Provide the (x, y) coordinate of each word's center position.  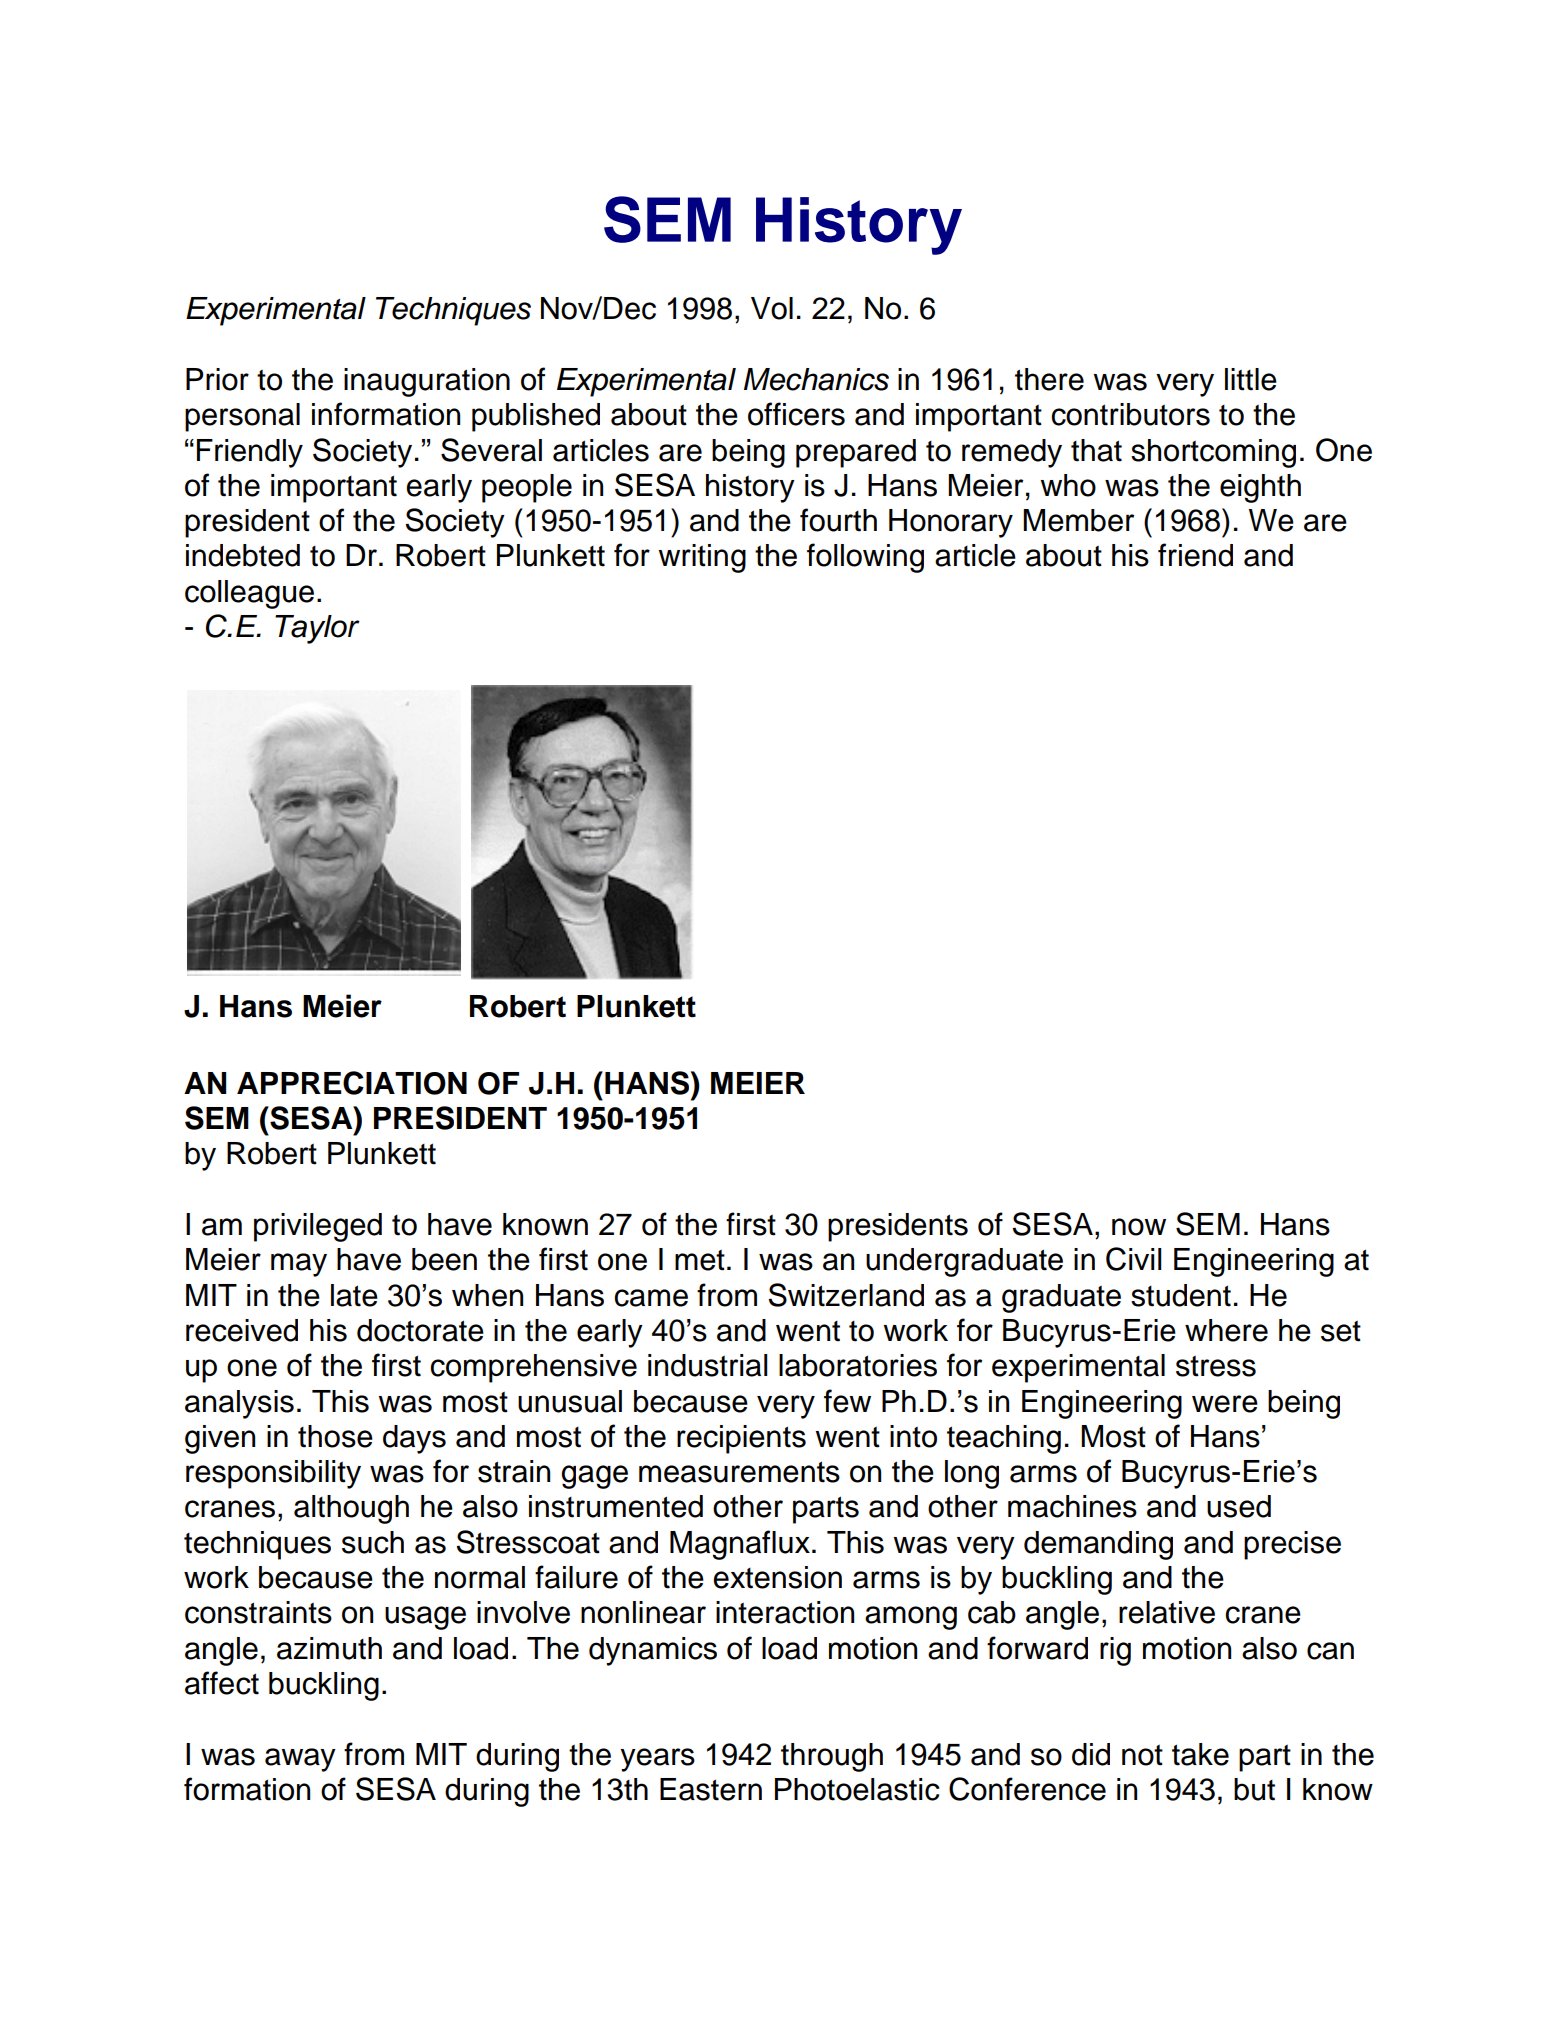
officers (796, 414)
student (1181, 1295)
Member (1078, 520)
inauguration (427, 382)
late (354, 1295)
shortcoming (1213, 453)
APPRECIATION (352, 1083)
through (832, 1757)
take (1200, 1754)
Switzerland (846, 1295)
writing (702, 558)
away (300, 1760)
